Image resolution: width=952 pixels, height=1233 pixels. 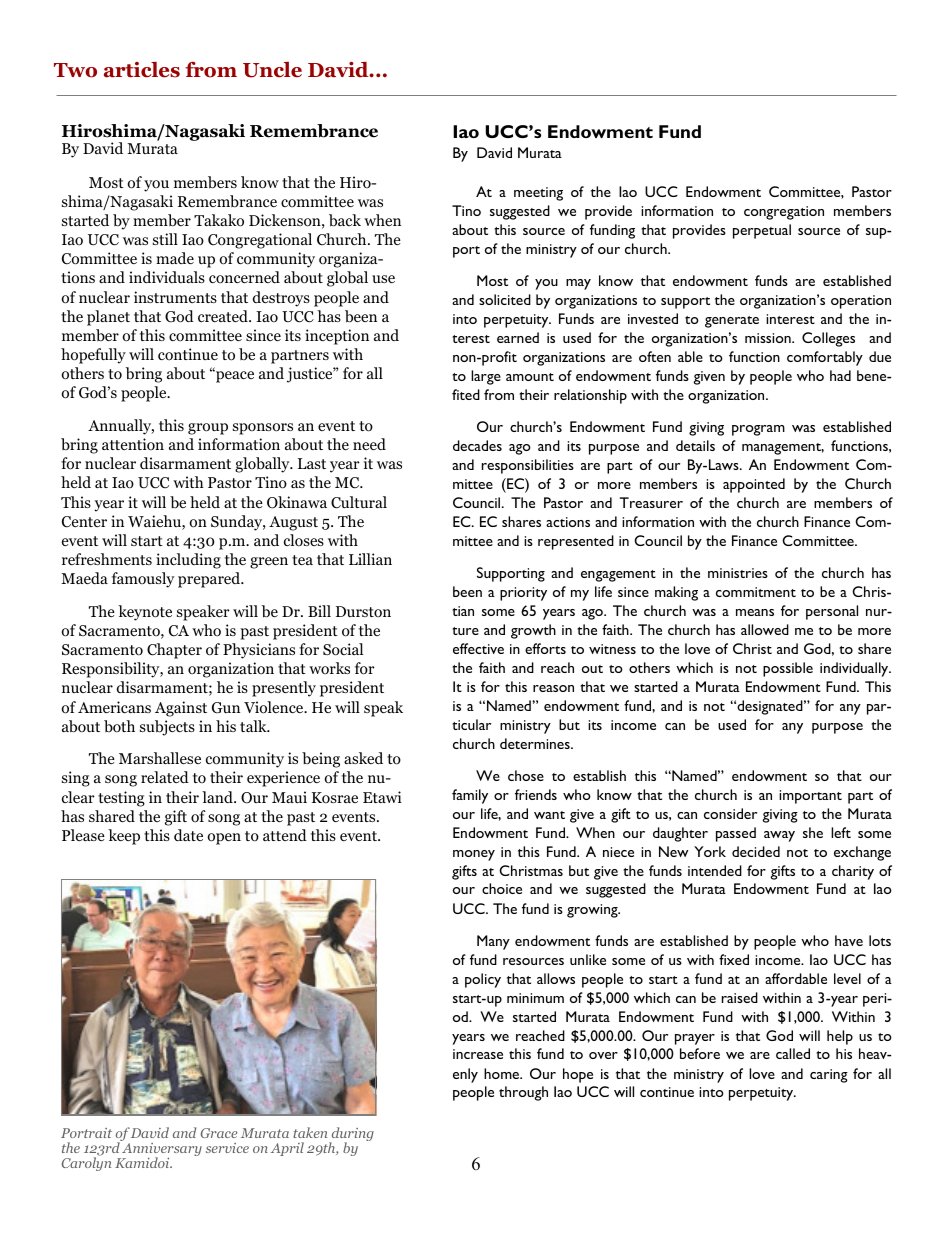 What do you see at coordinates (188, 835) in the screenshot?
I see `date` at bounding box center [188, 835].
